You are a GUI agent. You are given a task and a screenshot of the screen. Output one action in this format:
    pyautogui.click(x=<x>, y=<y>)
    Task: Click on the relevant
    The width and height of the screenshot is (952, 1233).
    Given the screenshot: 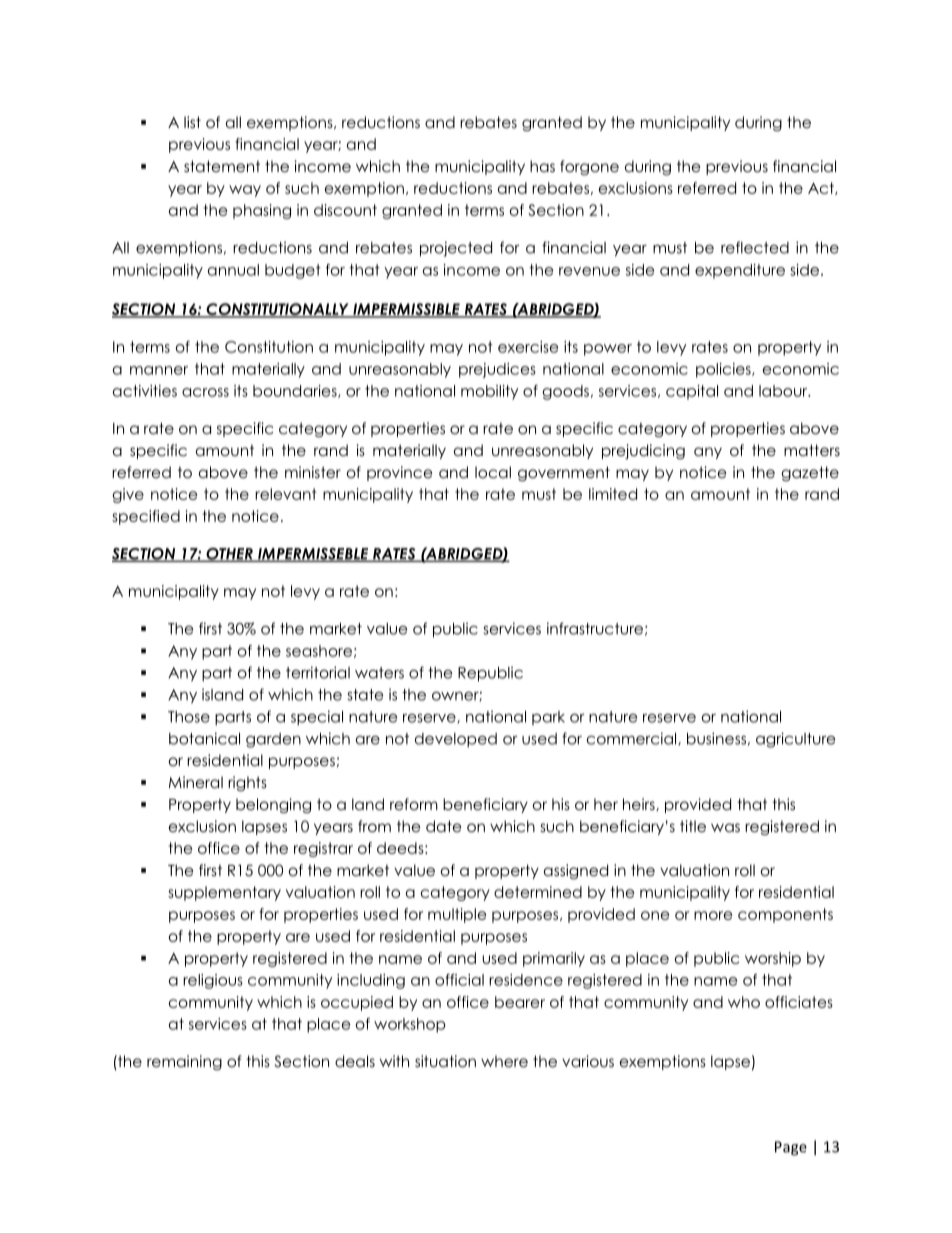 What is the action you would take?
    pyautogui.click(x=285, y=494)
